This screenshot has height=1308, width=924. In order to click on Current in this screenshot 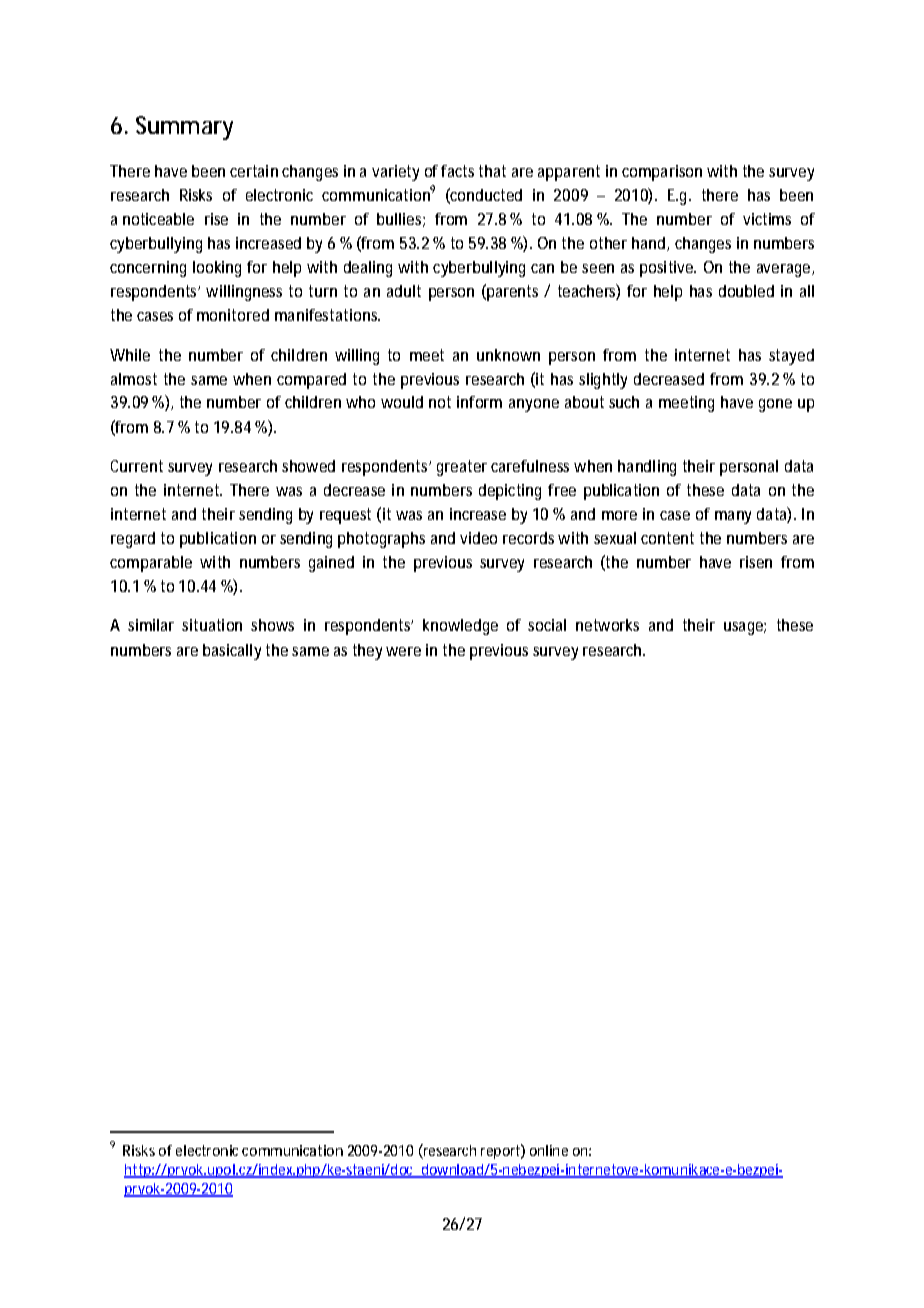, I will do `click(137, 466)`.
